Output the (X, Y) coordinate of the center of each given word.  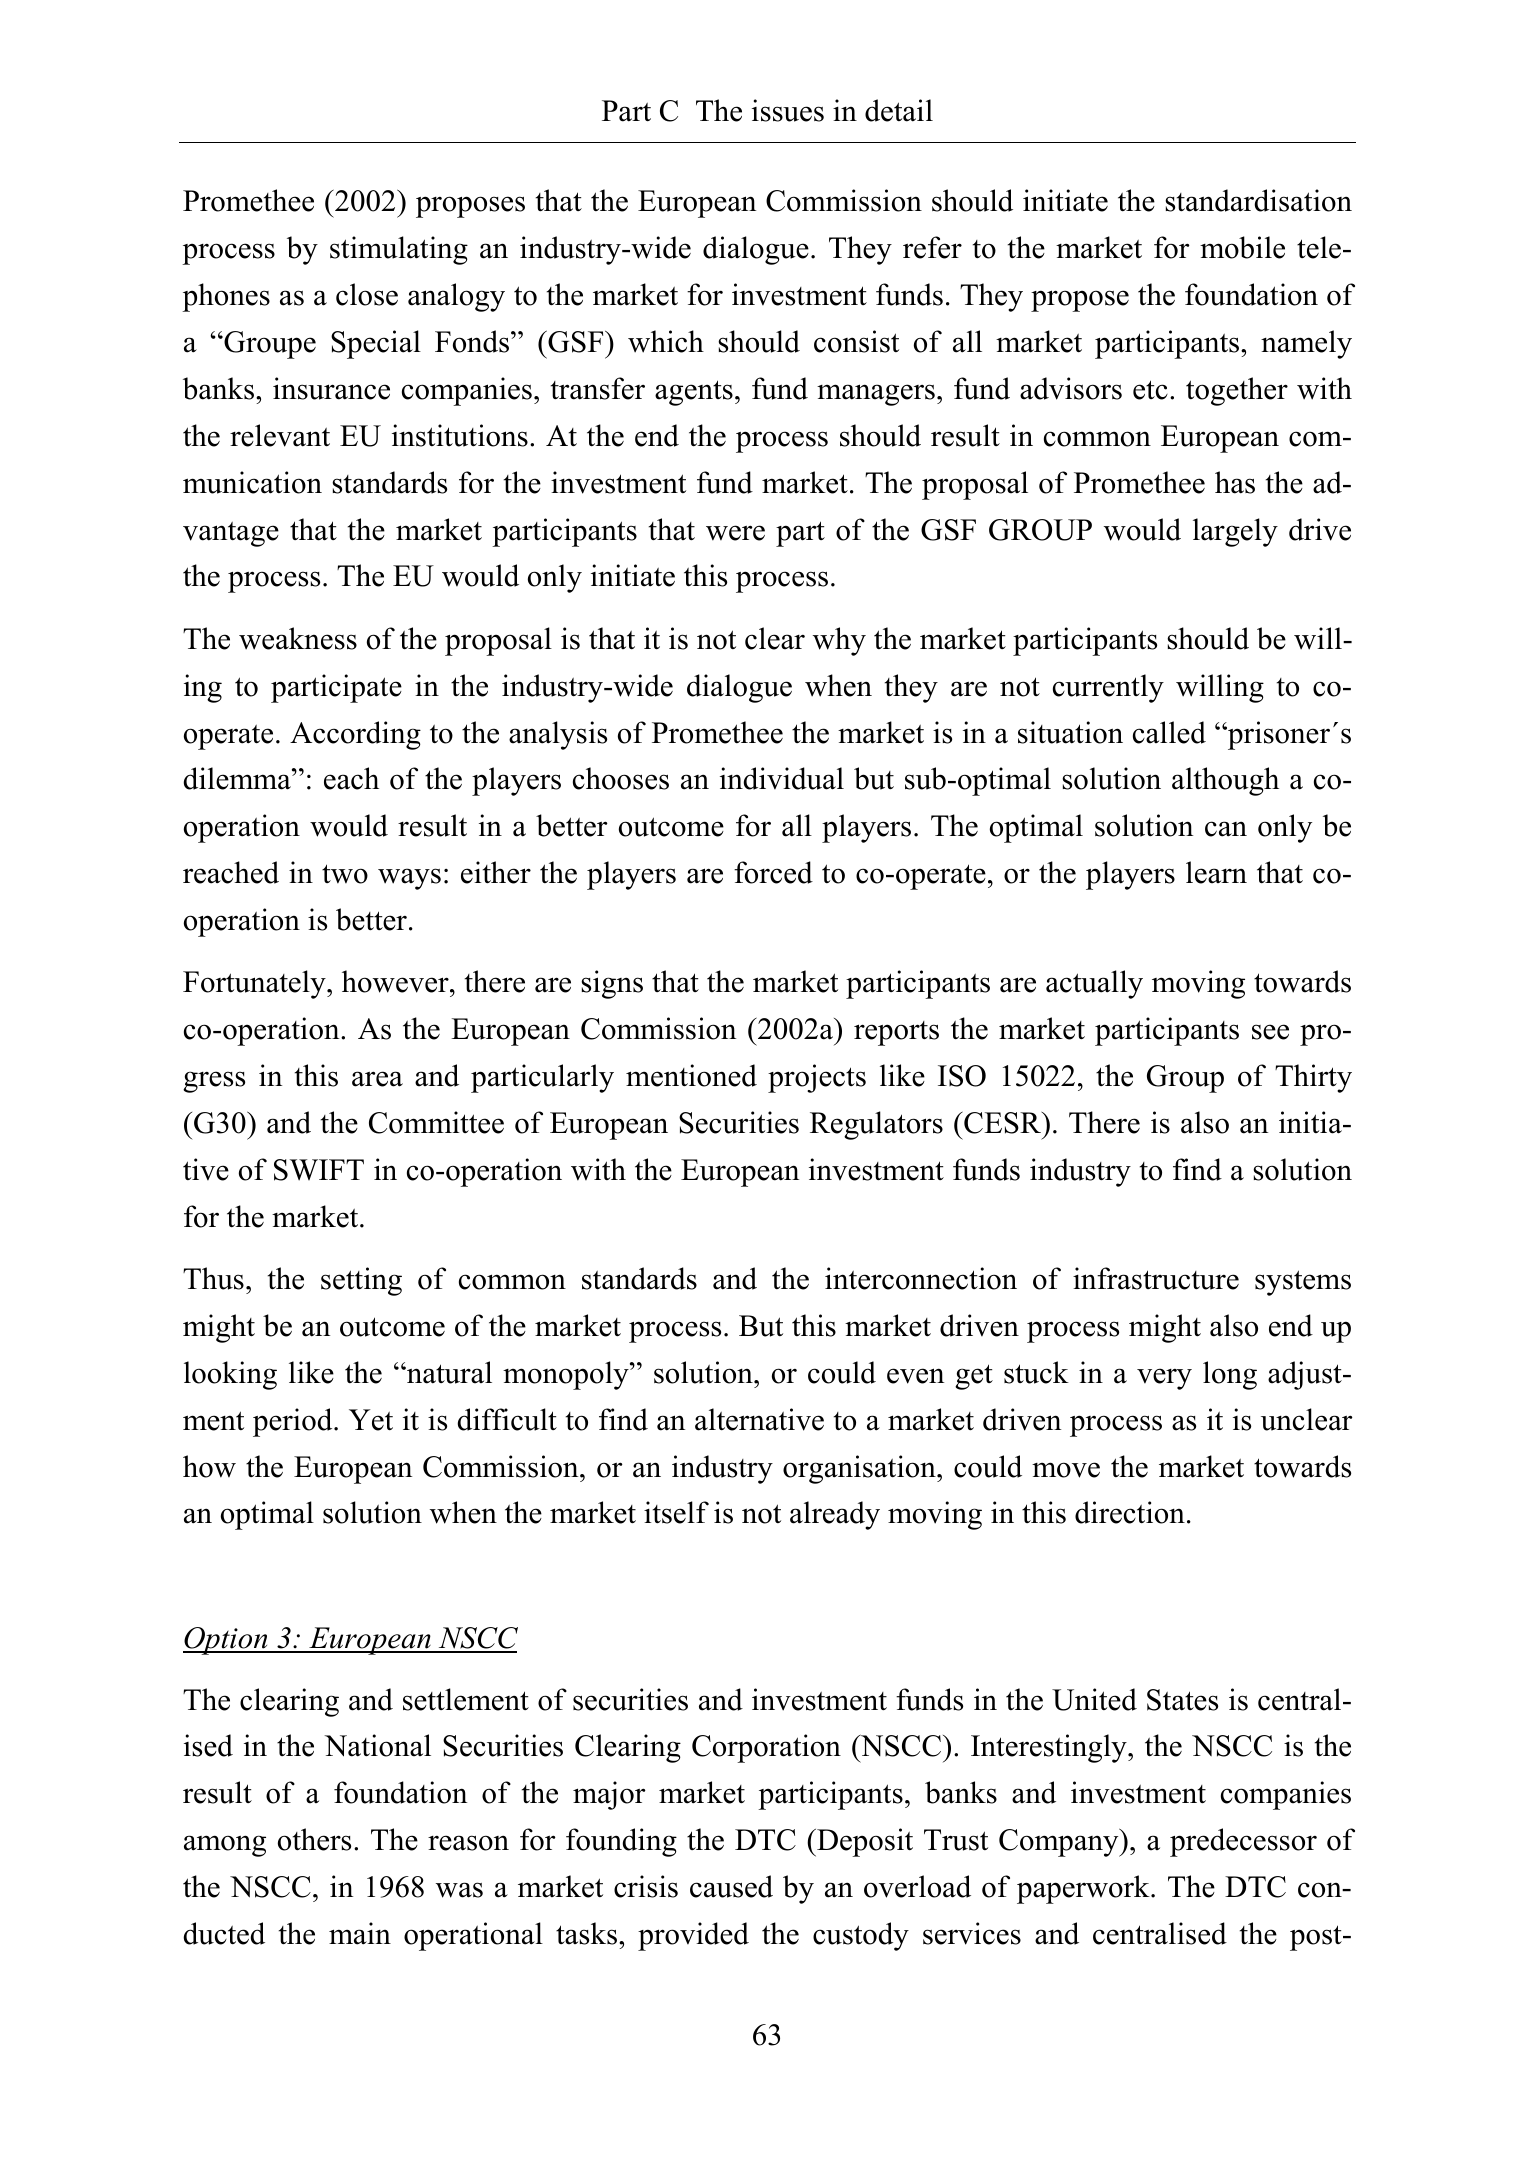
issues (788, 110)
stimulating (399, 250)
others (314, 1839)
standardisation (1258, 200)
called (1169, 732)
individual (782, 778)
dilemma (238, 778)
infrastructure (1156, 1278)
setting (361, 1281)
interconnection (921, 1278)
